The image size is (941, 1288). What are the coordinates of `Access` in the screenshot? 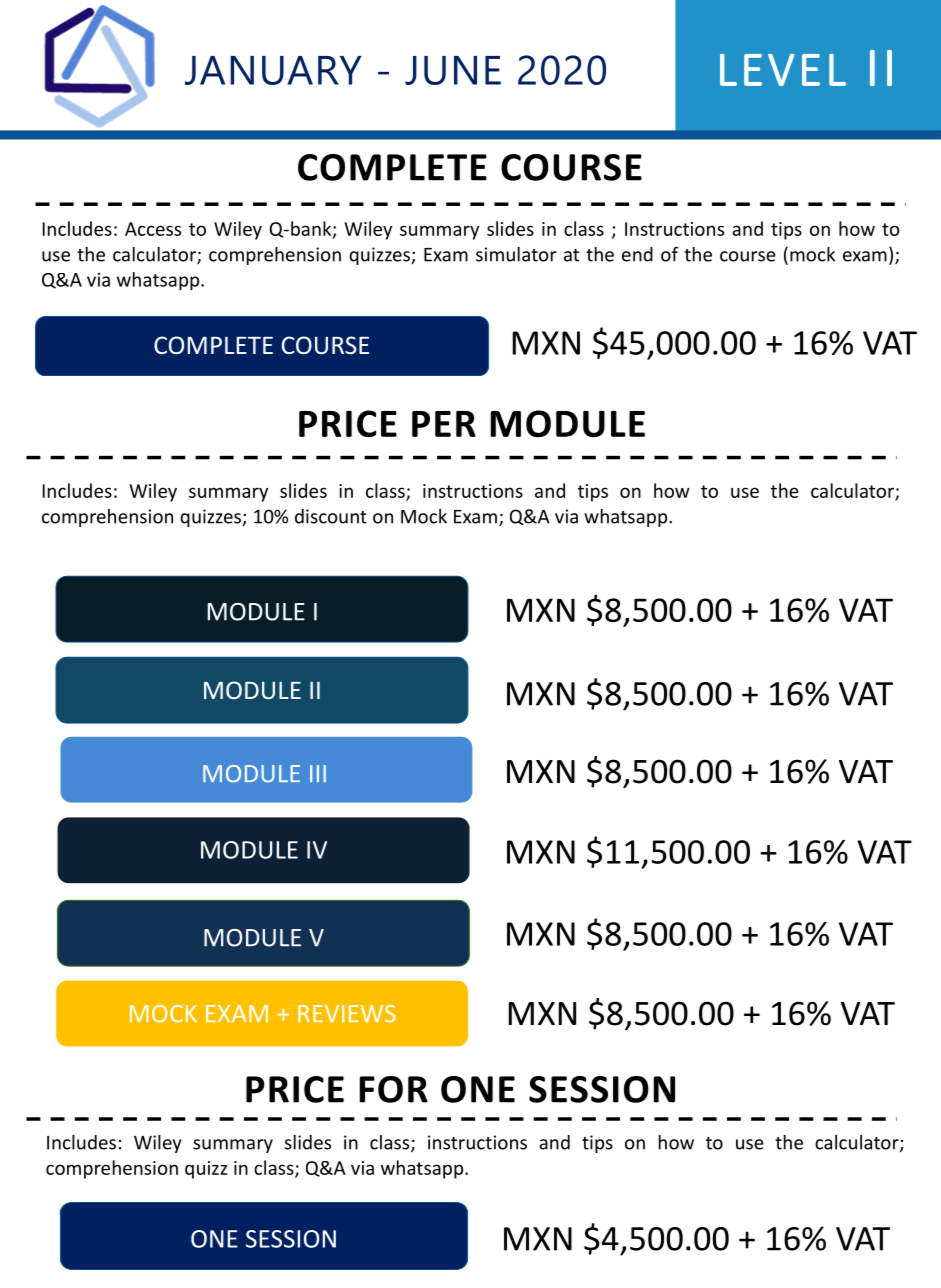 It's located at (153, 229).
